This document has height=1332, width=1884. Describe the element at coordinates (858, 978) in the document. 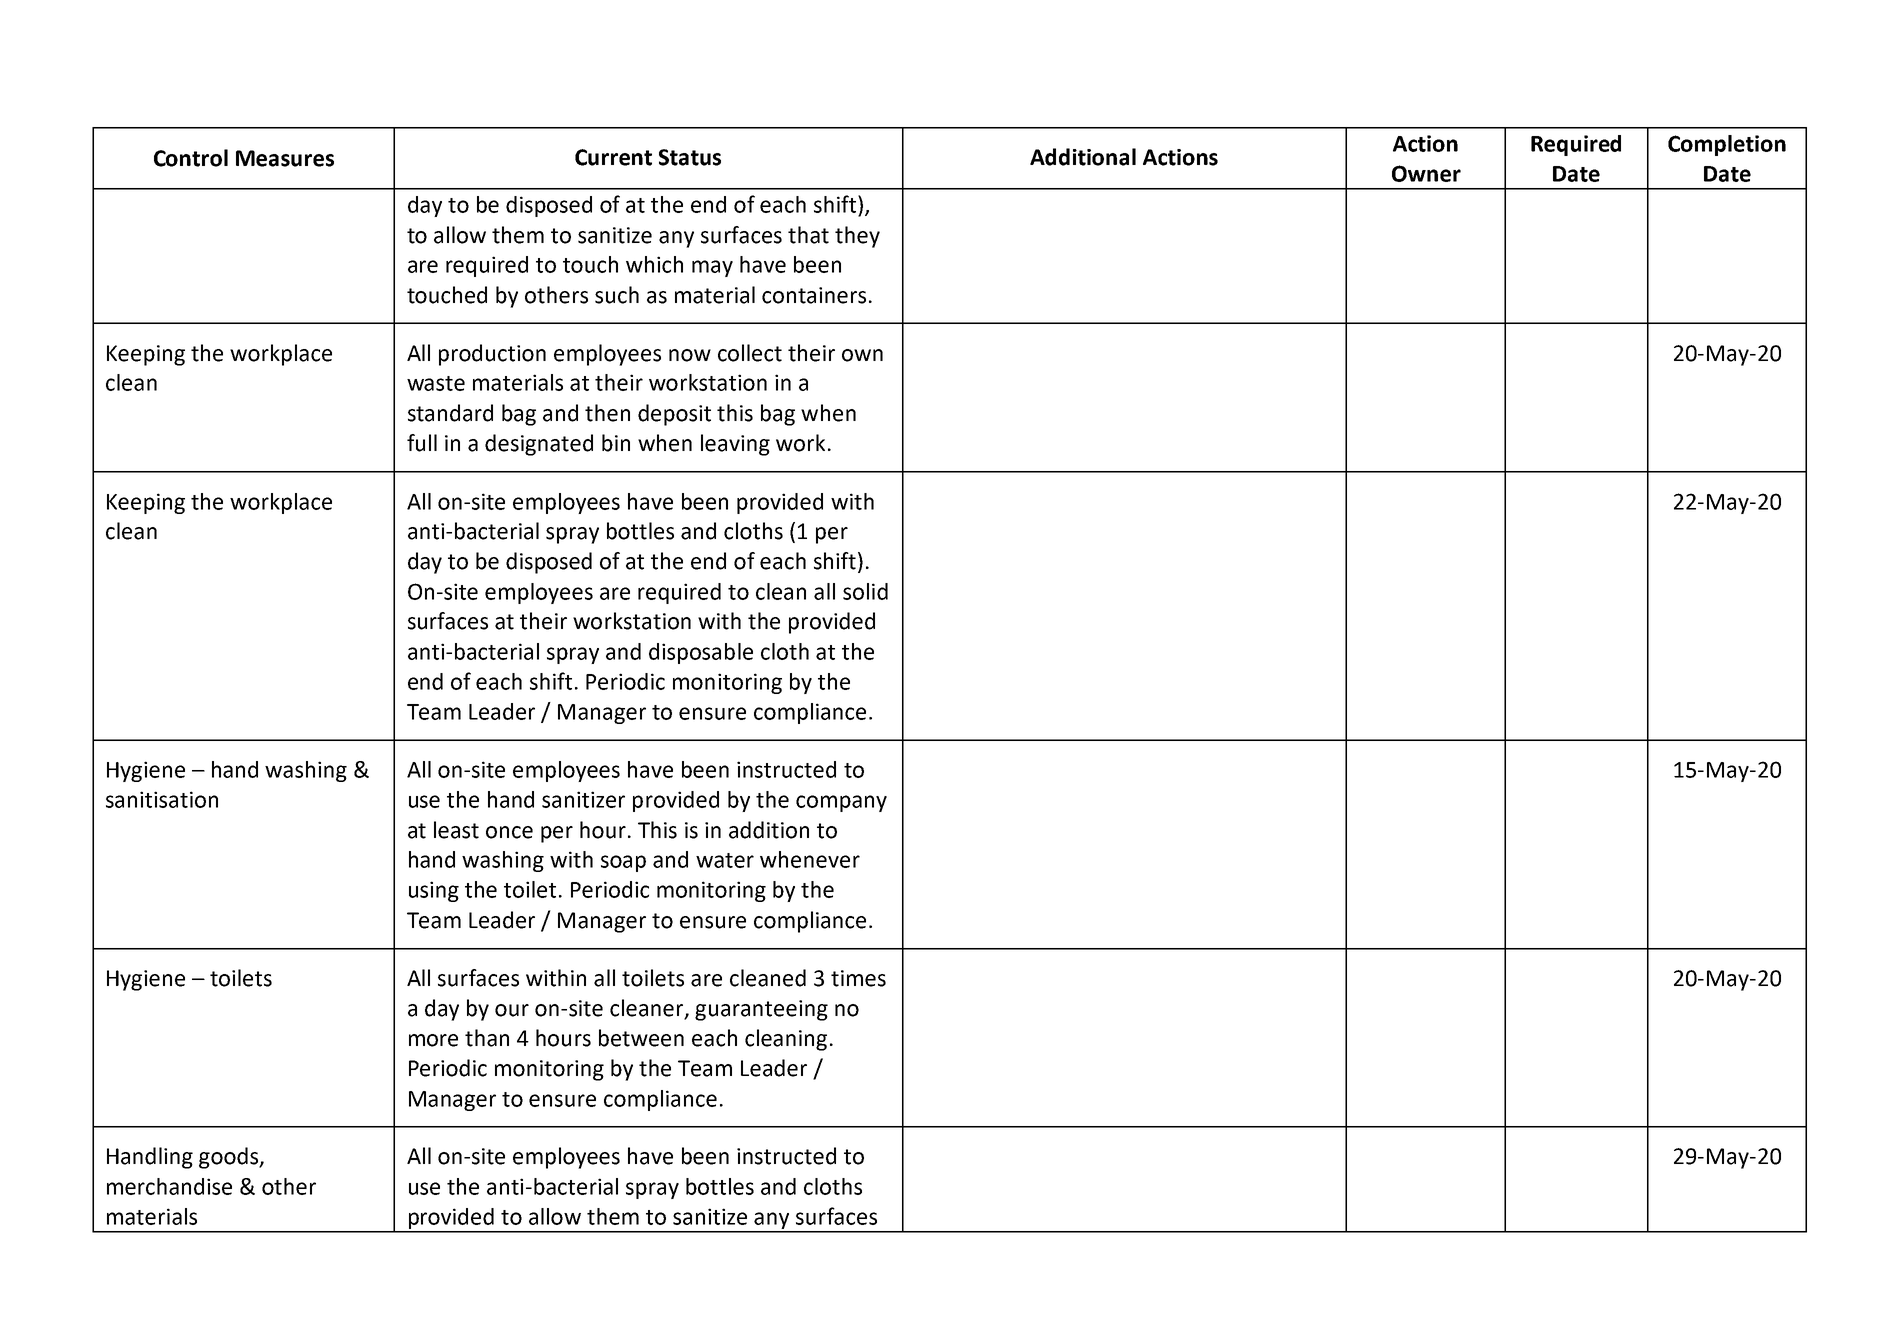

I see `times` at that location.
